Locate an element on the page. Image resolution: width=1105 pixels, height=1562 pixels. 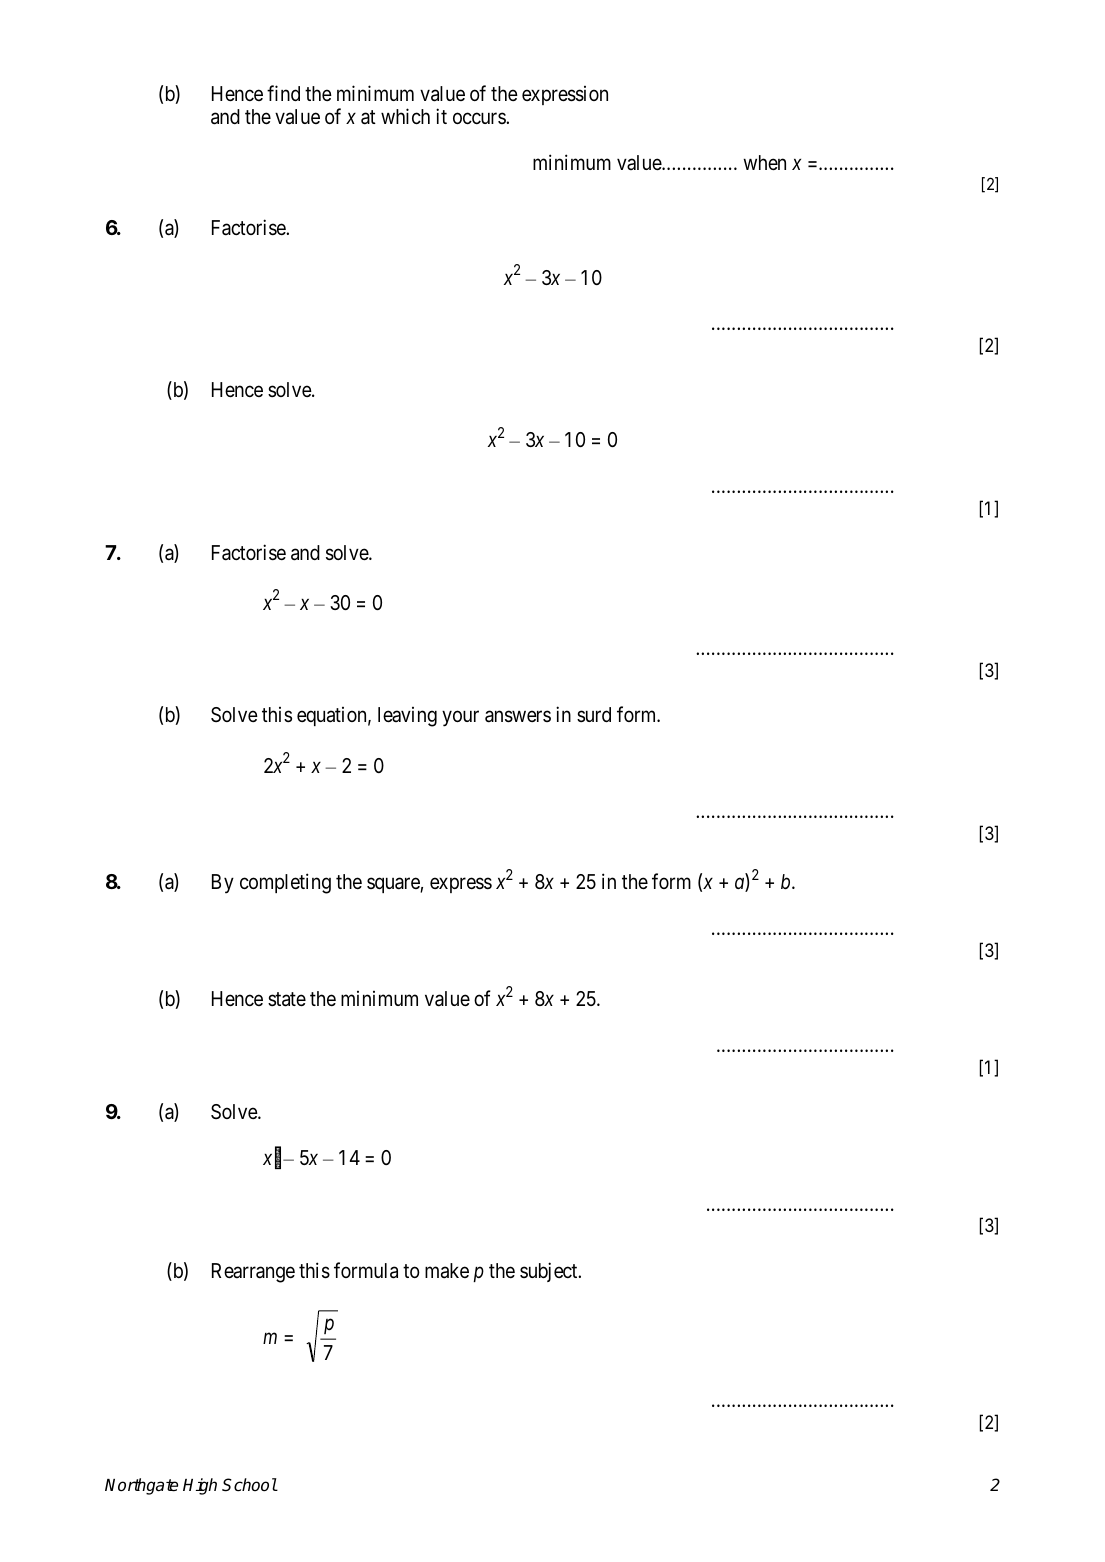
High is located at coordinates (200, 1486).
